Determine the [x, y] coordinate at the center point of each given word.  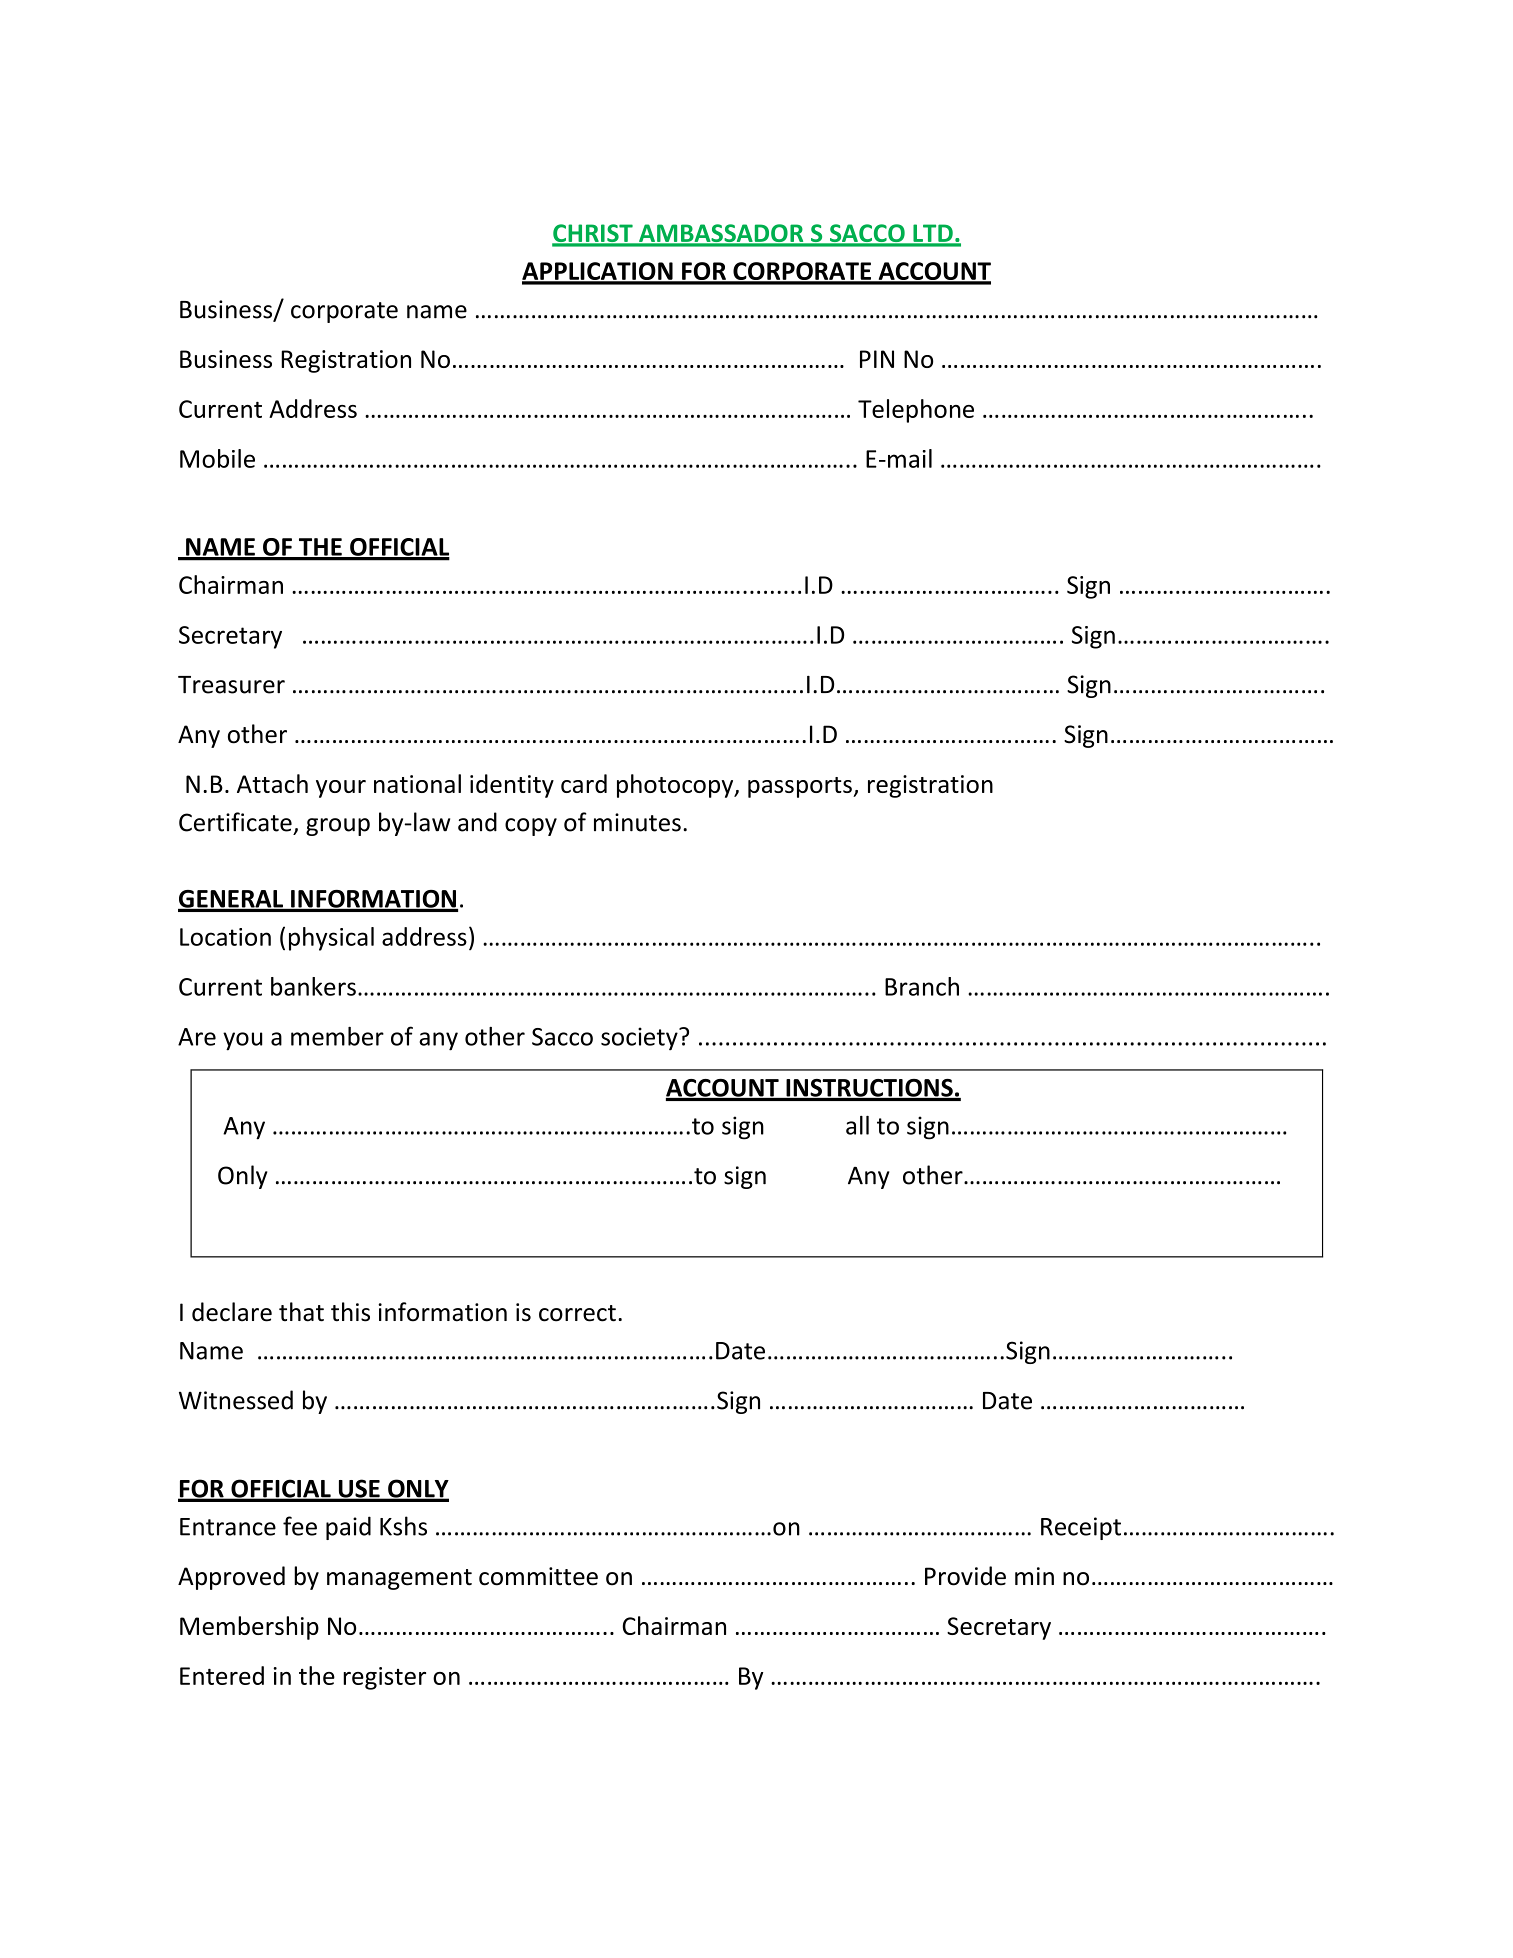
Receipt [1081, 1528]
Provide [965, 1576]
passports [801, 787]
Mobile [217, 458]
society [640, 1039]
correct [577, 1313]
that [301, 1312]
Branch [922, 986]
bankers [313, 986]
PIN [877, 359]
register [384, 1678]
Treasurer [231, 685]
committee [538, 1576]
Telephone [916, 411]
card [584, 783]
